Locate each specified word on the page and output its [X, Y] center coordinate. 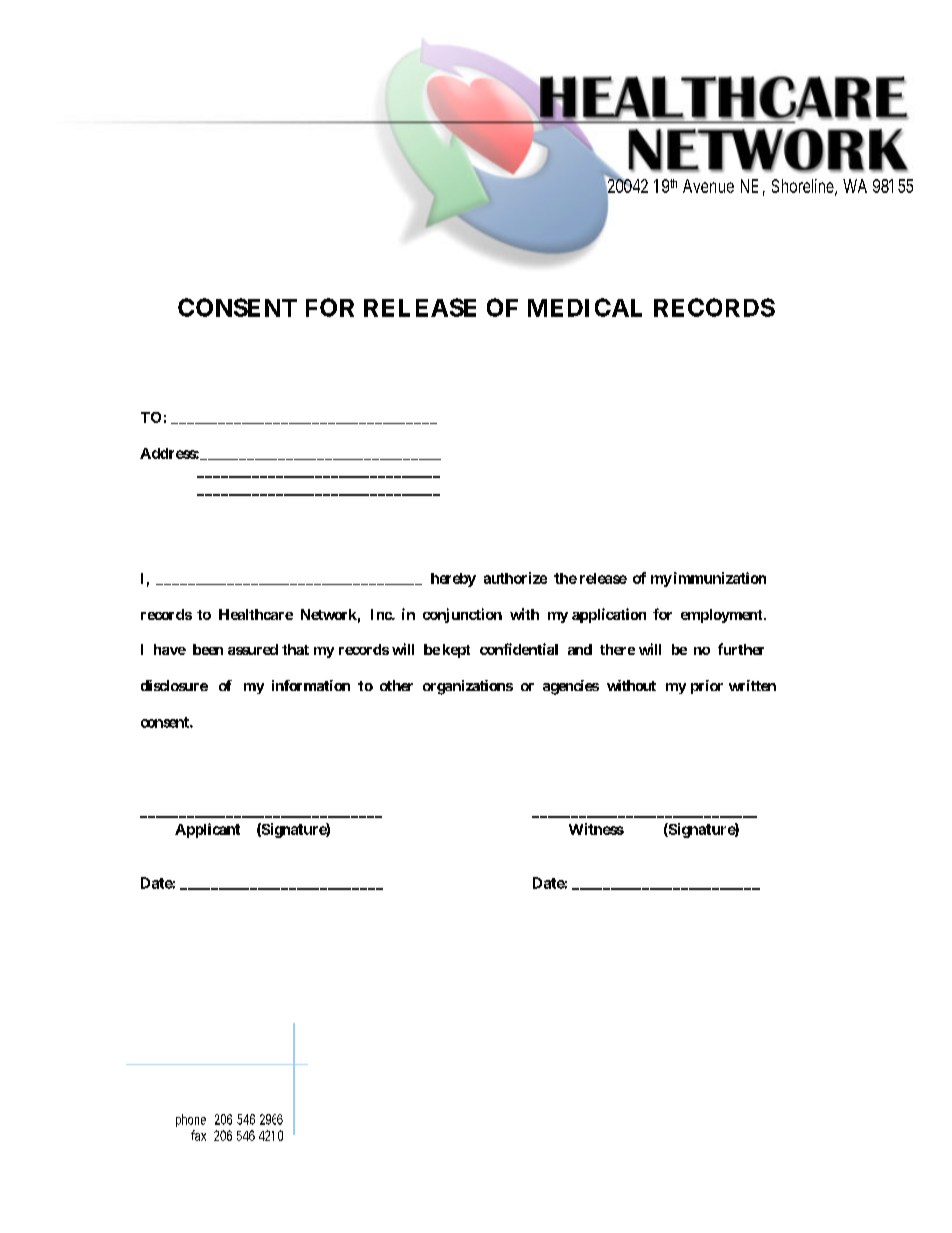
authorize [515, 578]
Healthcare [256, 614]
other [396, 685]
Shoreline [803, 186]
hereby [453, 580]
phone [191, 1120]
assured [253, 649]
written [752, 685]
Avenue [708, 186]
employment [723, 616]
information [311, 685]
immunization [718, 578]
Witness [596, 829]
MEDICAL [585, 307]
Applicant [207, 830]
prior [707, 687]
